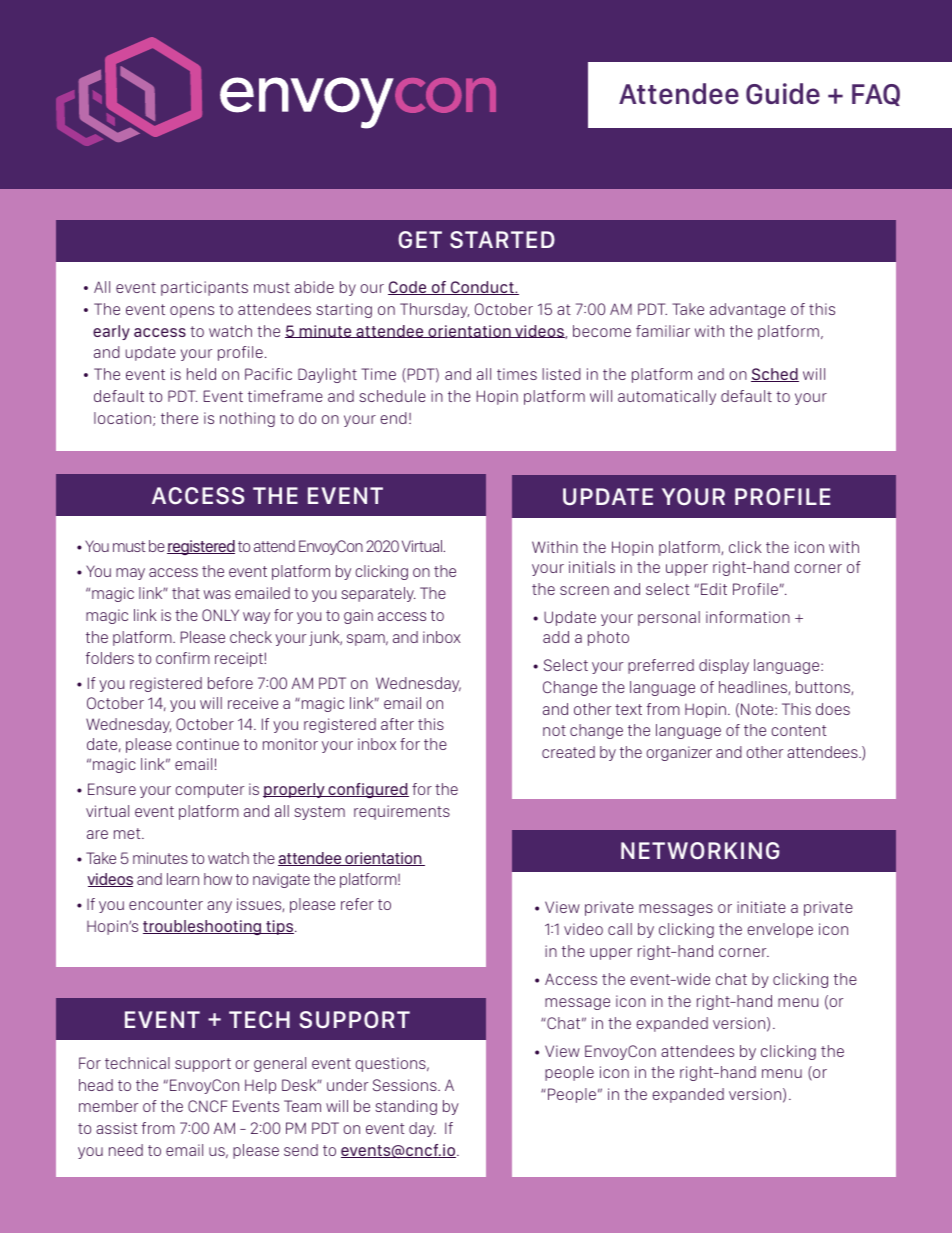 Image resolution: width=952 pixels, height=1233 pixels. What do you see at coordinates (209, 791) in the screenshot?
I see `computer` at bounding box center [209, 791].
